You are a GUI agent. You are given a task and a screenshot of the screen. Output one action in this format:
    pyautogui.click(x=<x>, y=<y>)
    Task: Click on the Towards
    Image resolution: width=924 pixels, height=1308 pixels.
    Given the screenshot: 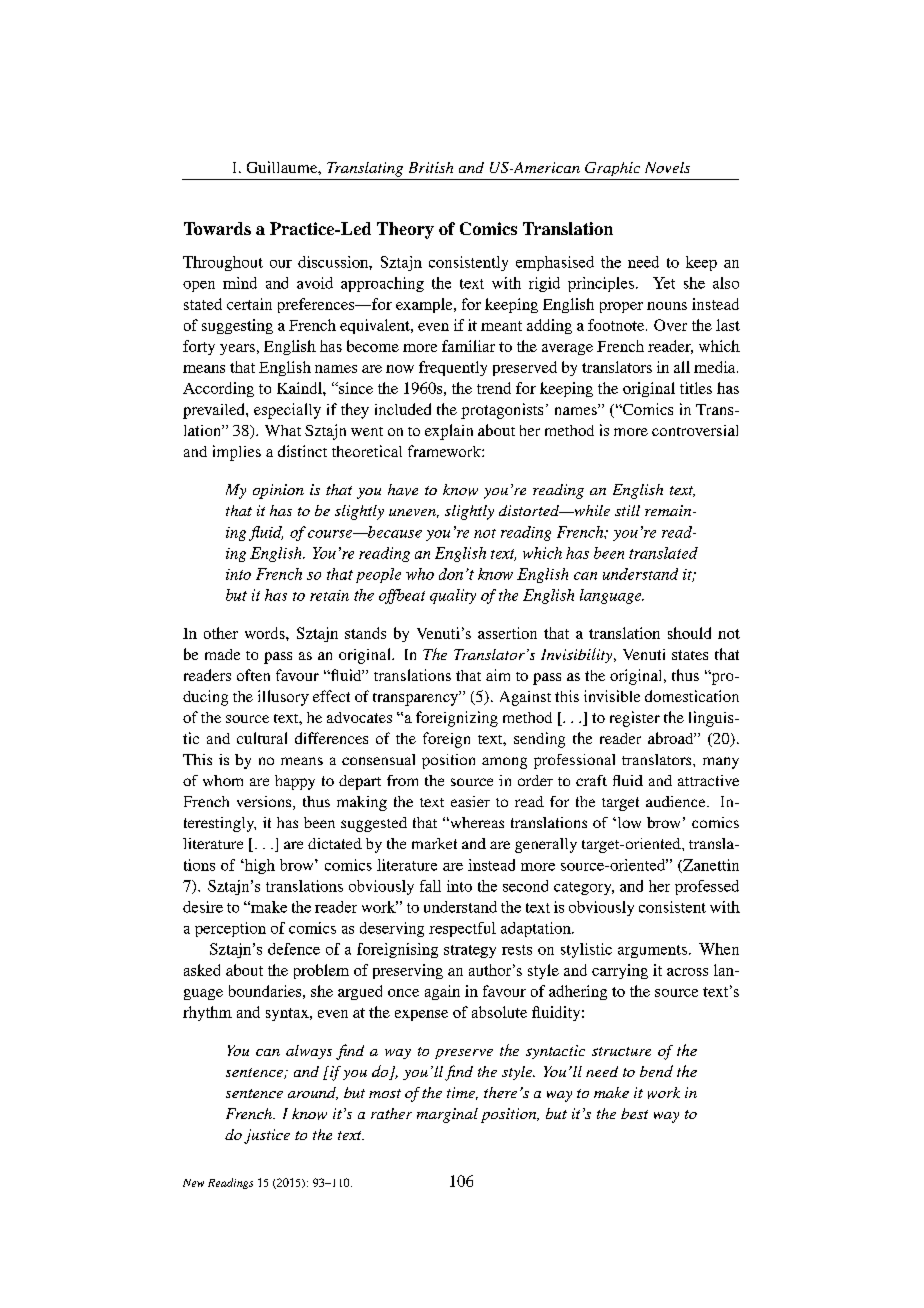 What is the action you would take?
    pyautogui.click(x=217, y=228)
